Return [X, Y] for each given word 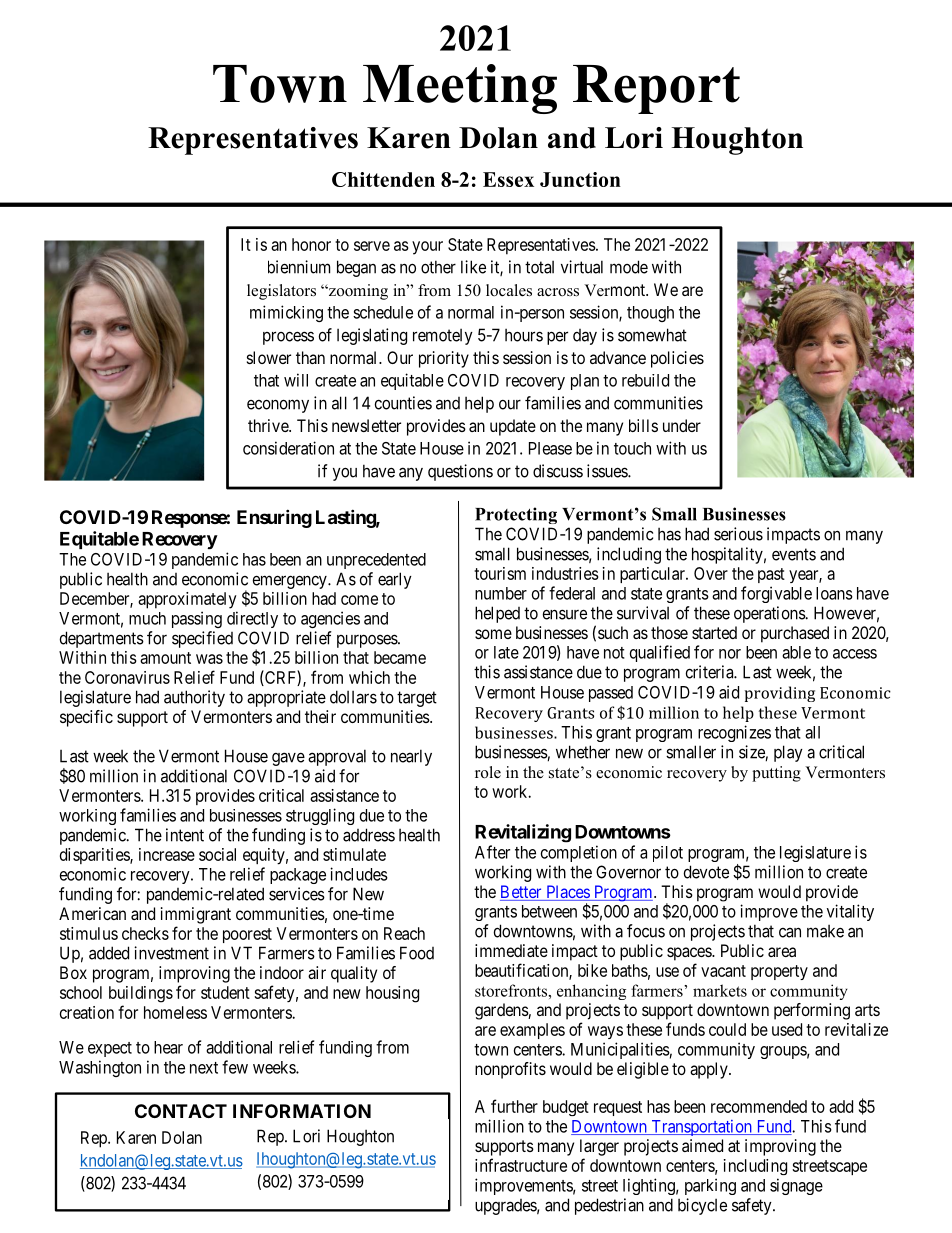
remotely [443, 337]
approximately [187, 600]
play [788, 753]
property [779, 972]
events [794, 554]
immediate [511, 950]
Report [656, 89]
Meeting [460, 89]
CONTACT [181, 1111]
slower [269, 357]
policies [677, 359]
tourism [500, 573]
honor [311, 244]
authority [194, 698]
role [488, 772]
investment [171, 953]
